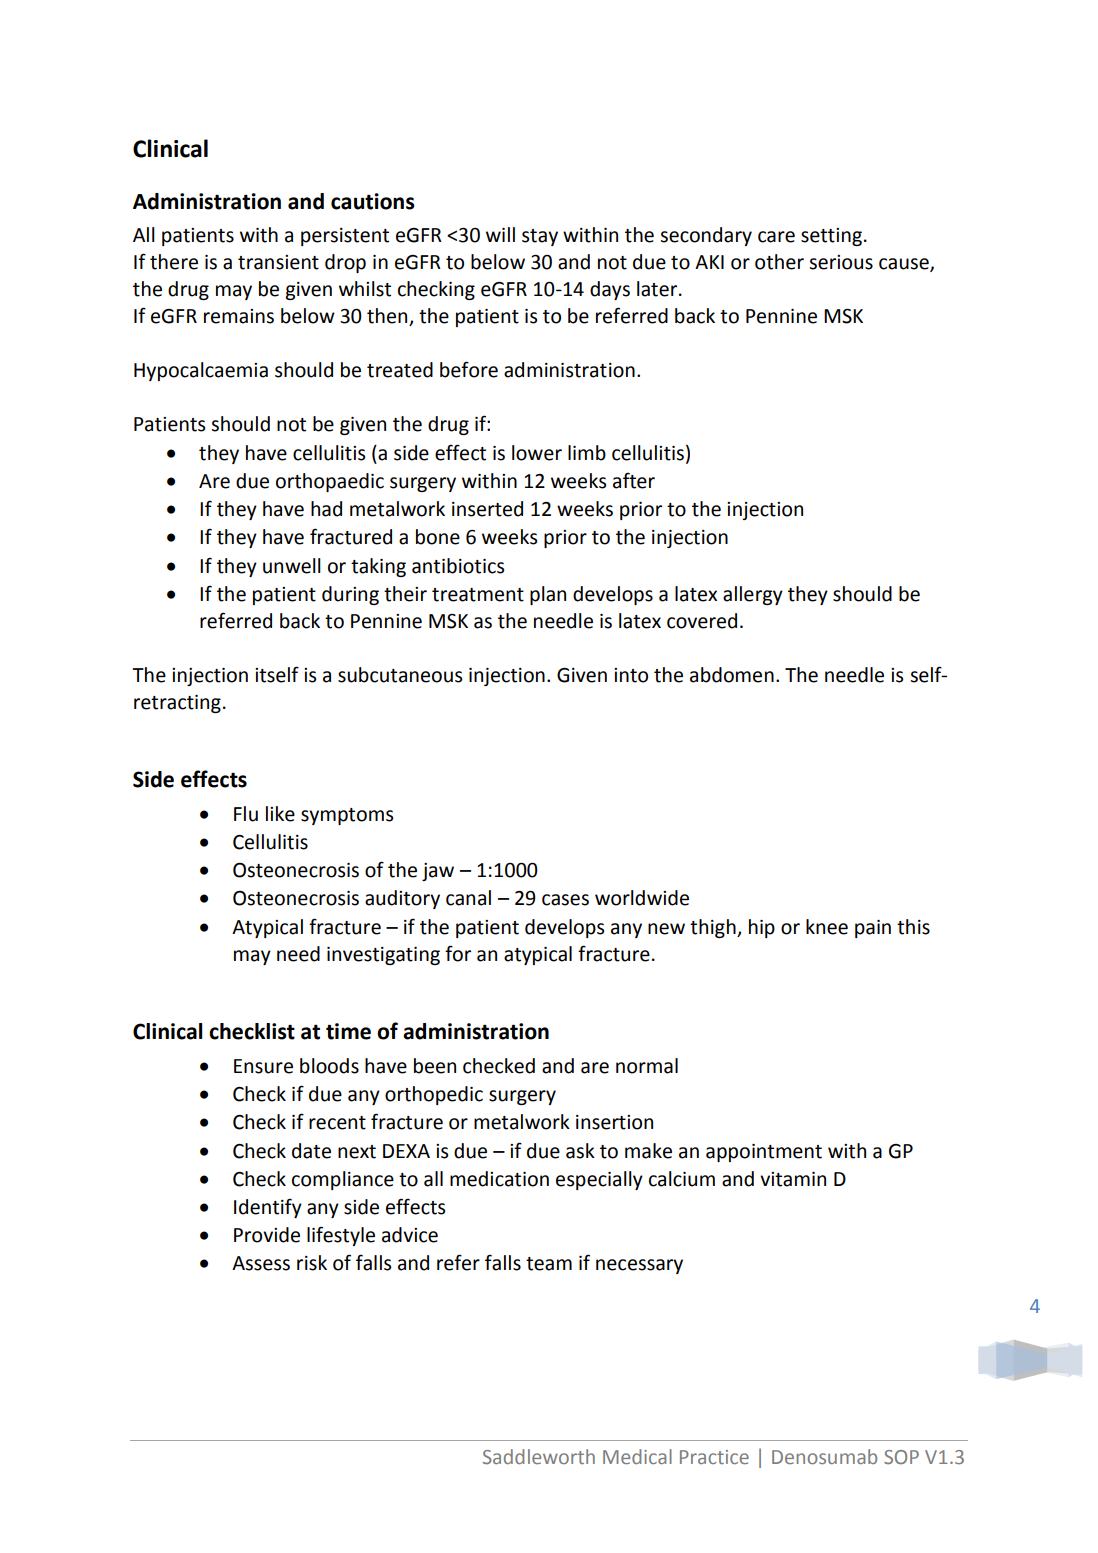 The height and width of the screenshot is (1553, 1098). Describe the element at coordinates (827, 927) in the screenshot. I see `knee` at that location.
